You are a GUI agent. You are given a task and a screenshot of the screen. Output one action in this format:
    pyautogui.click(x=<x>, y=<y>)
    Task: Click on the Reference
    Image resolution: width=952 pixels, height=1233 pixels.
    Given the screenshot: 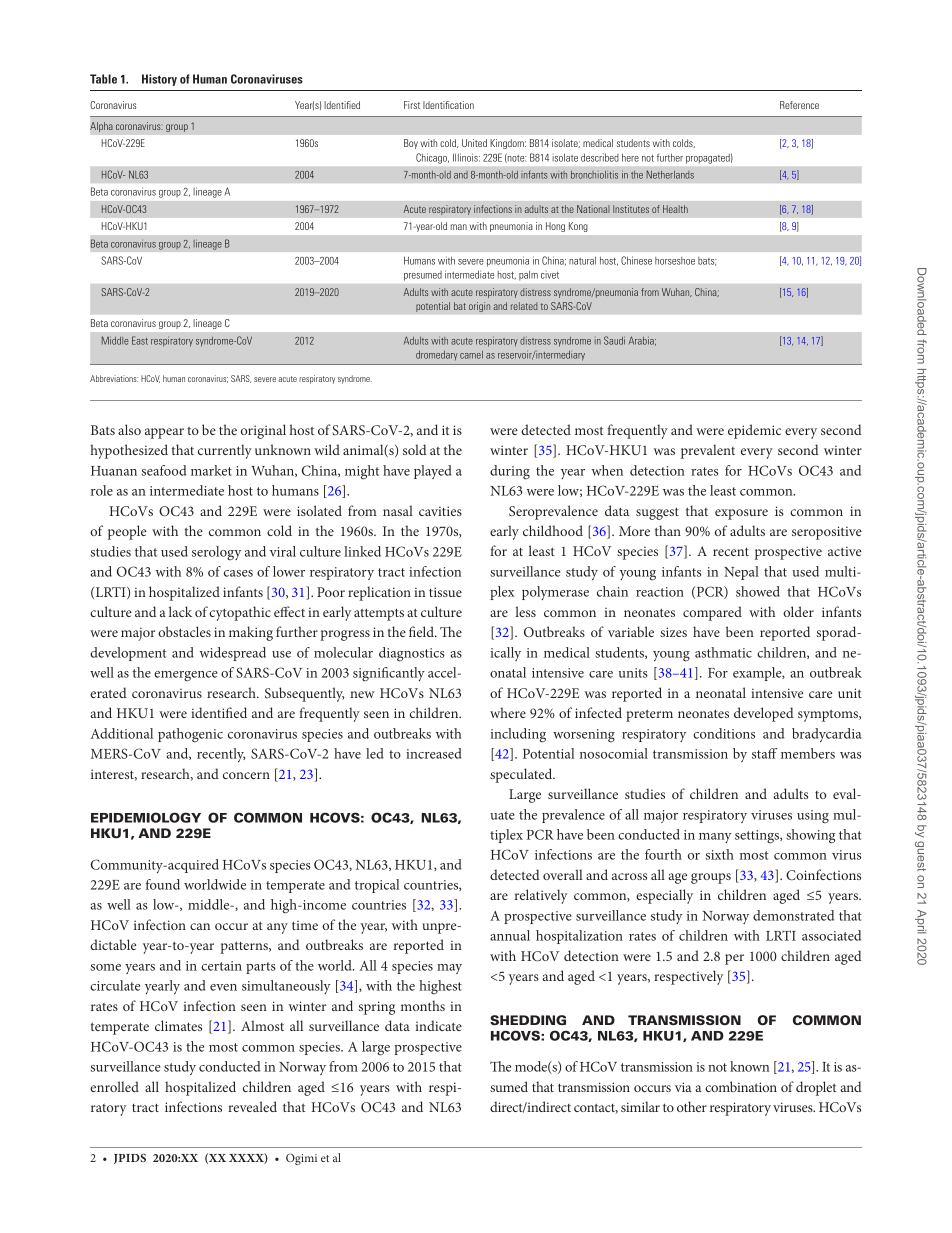 What is the action you would take?
    pyautogui.click(x=799, y=105)
